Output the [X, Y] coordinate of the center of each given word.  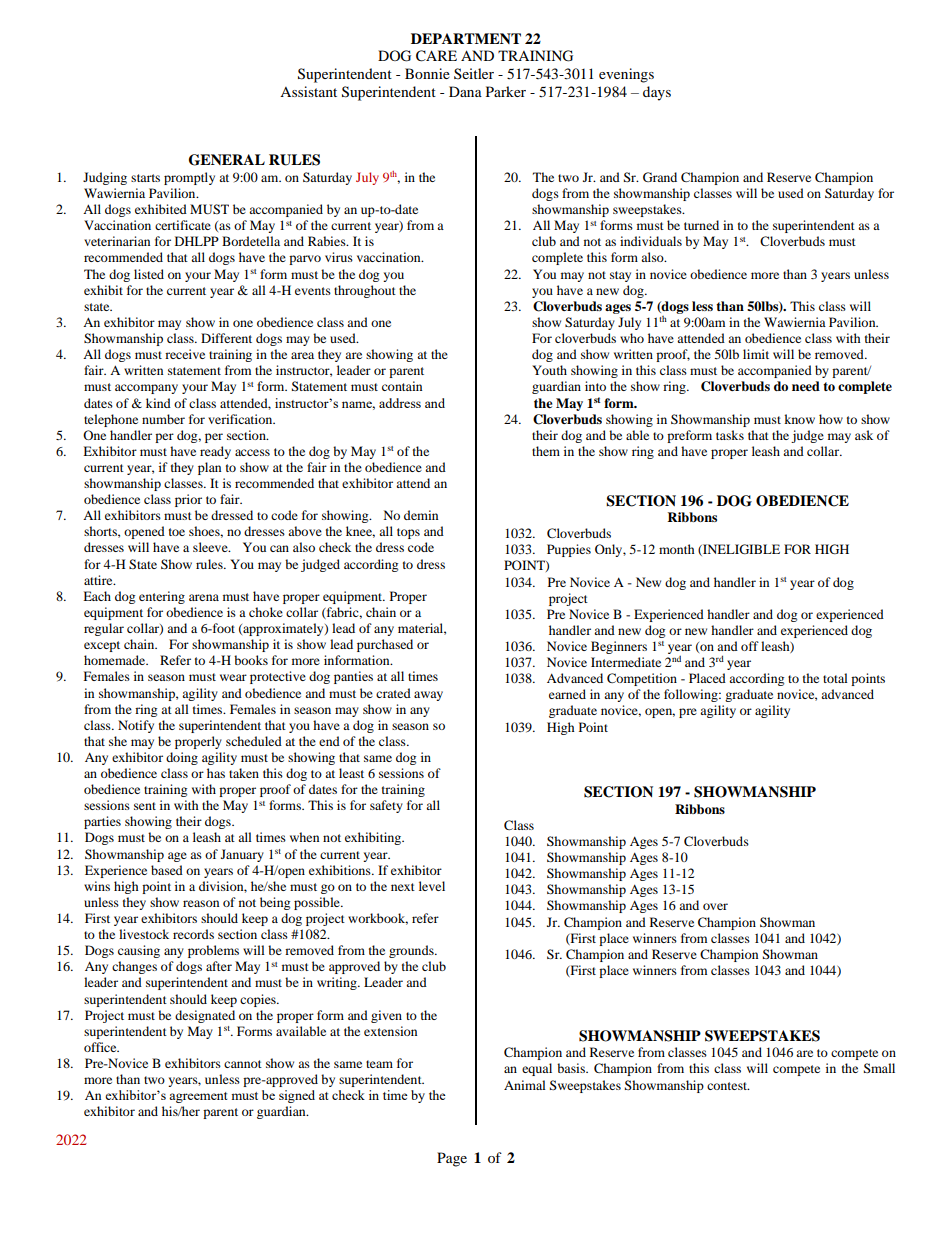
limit [756, 354]
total [835, 678]
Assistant [308, 91]
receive [185, 354]
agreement [198, 1097]
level [432, 886]
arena [204, 597]
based [167, 870]
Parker [506, 91]
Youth [549, 370]
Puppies [569, 550]
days [657, 93]
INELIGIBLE [740, 550]
